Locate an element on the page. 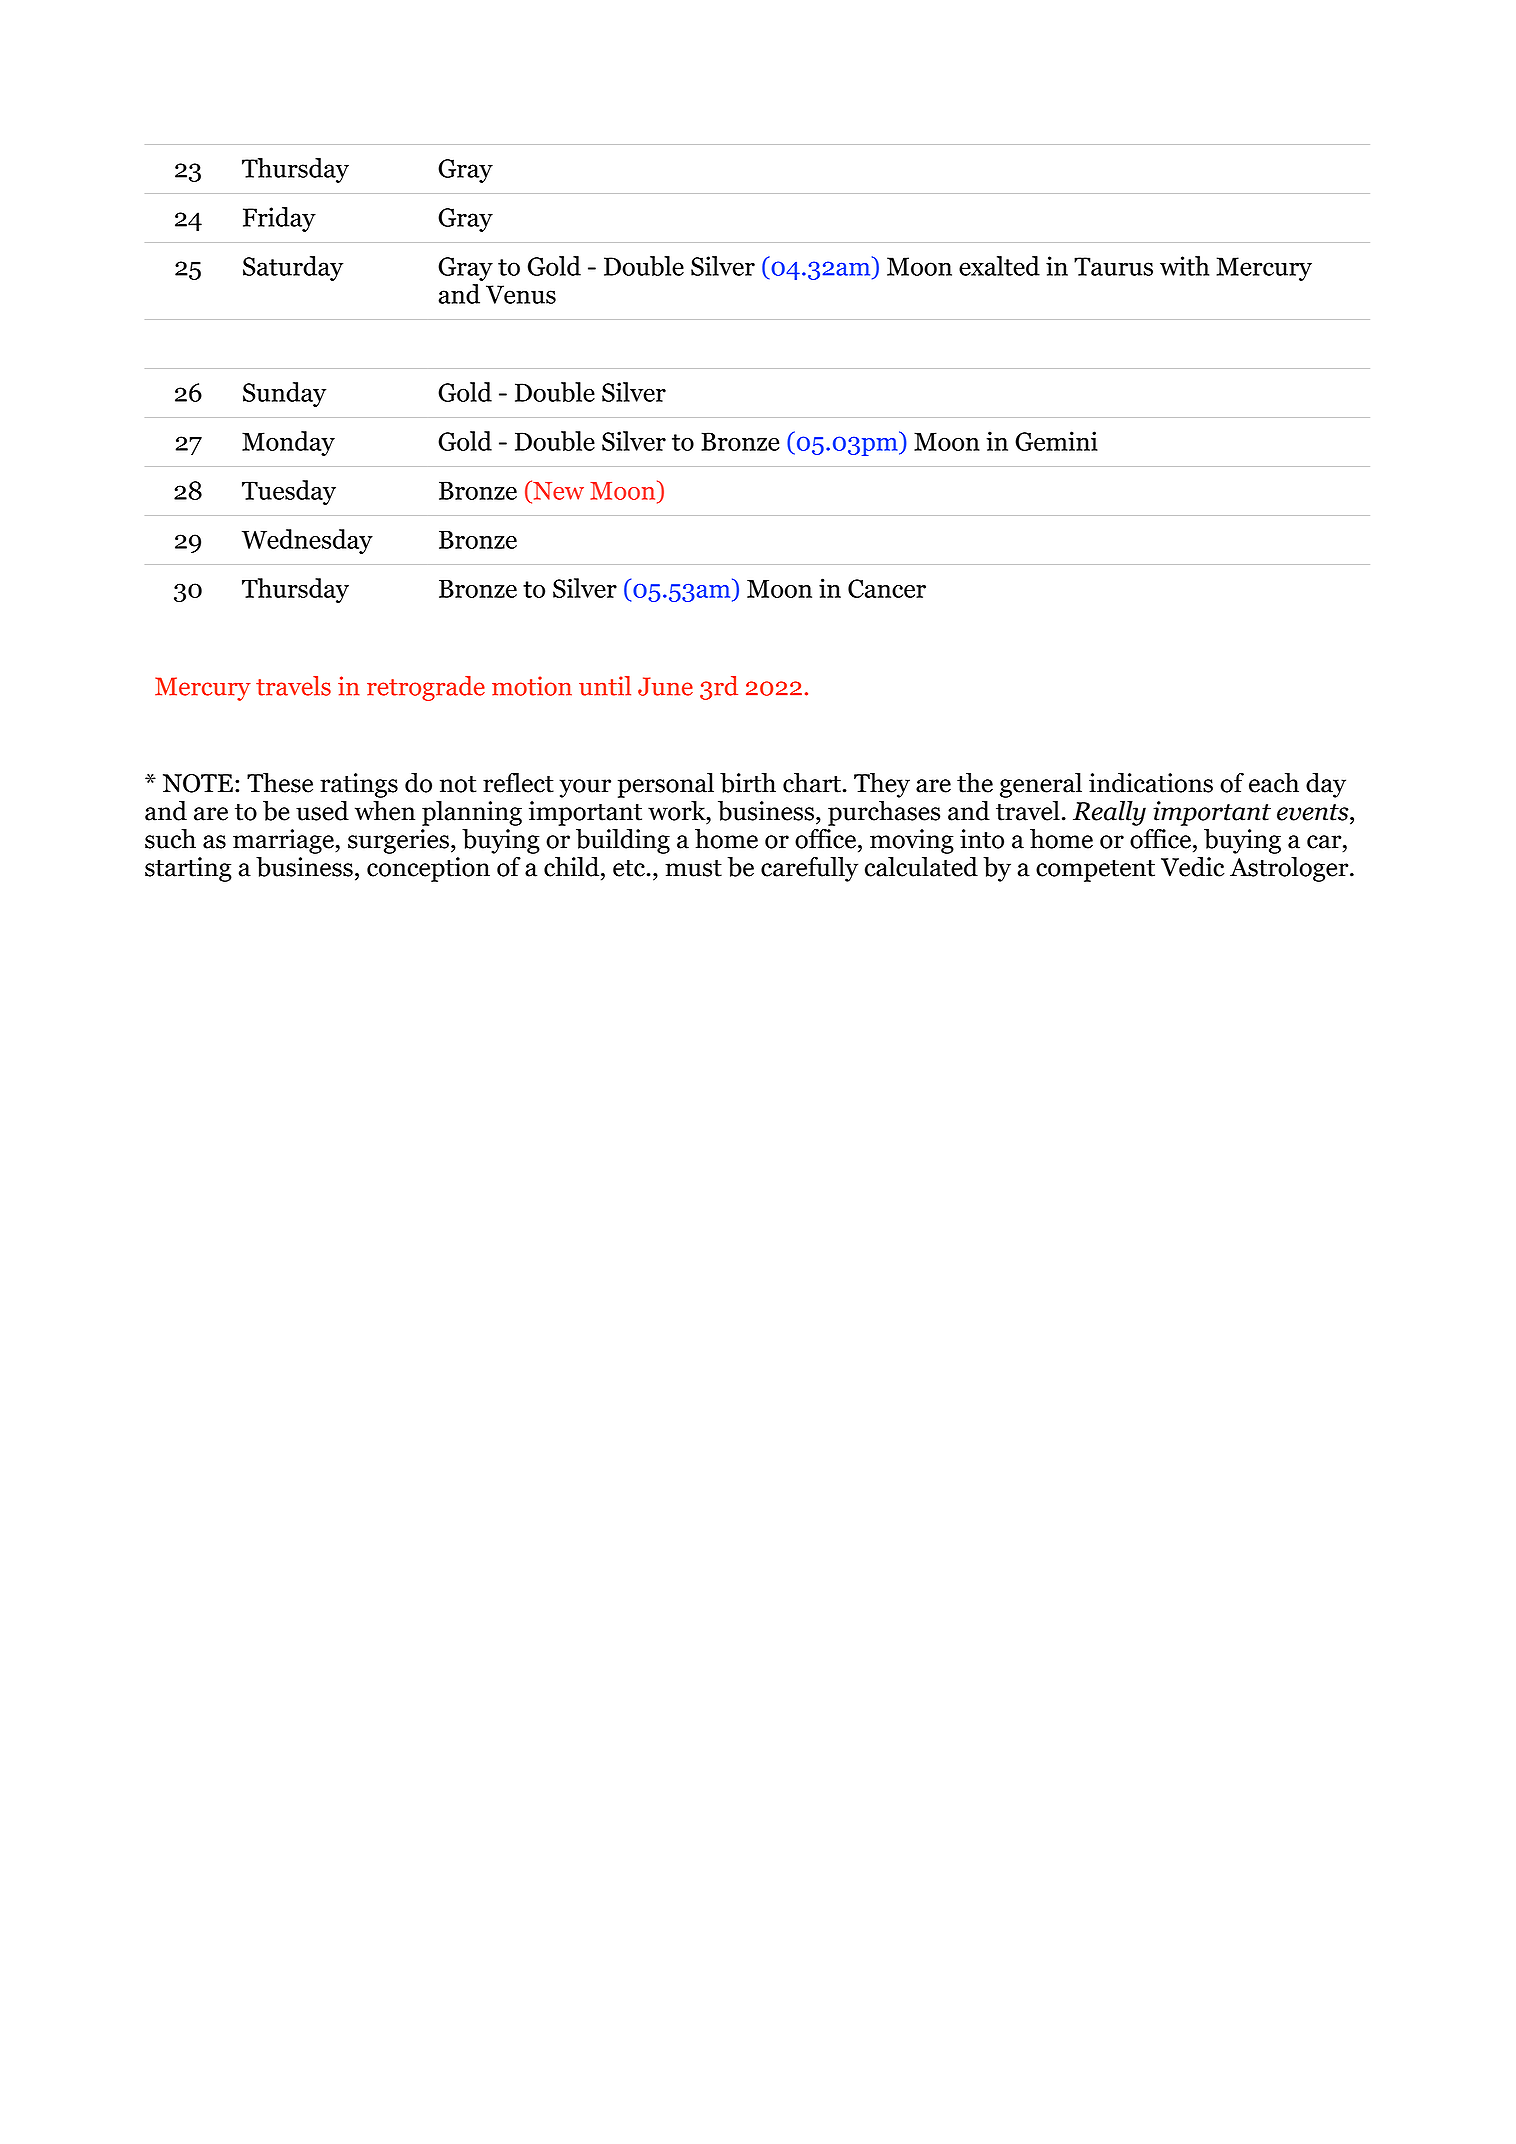 The image size is (1516, 2144). Gemini is located at coordinates (1056, 441).
